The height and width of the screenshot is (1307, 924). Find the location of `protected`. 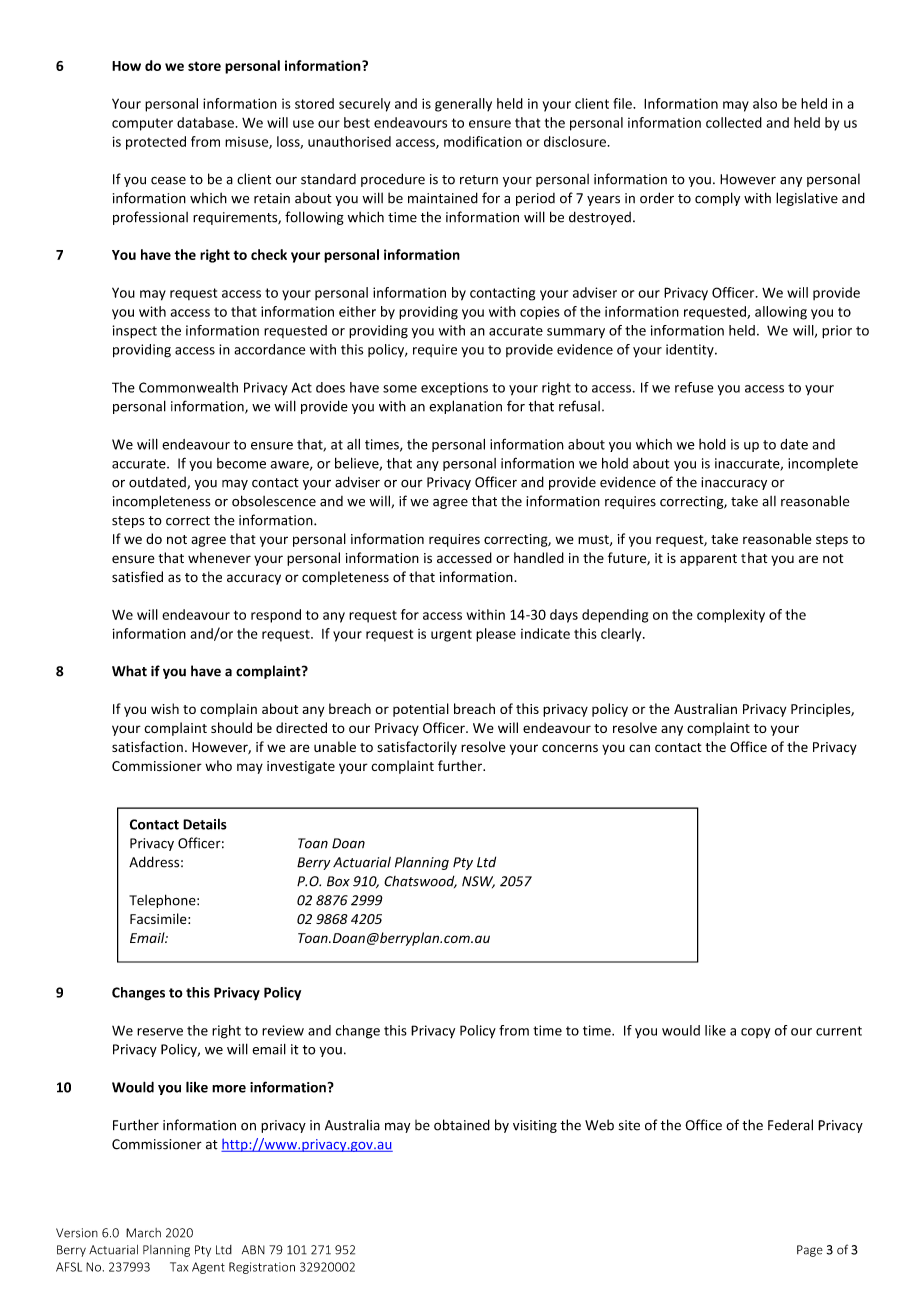

protected is located at coordinates (156, 143).
